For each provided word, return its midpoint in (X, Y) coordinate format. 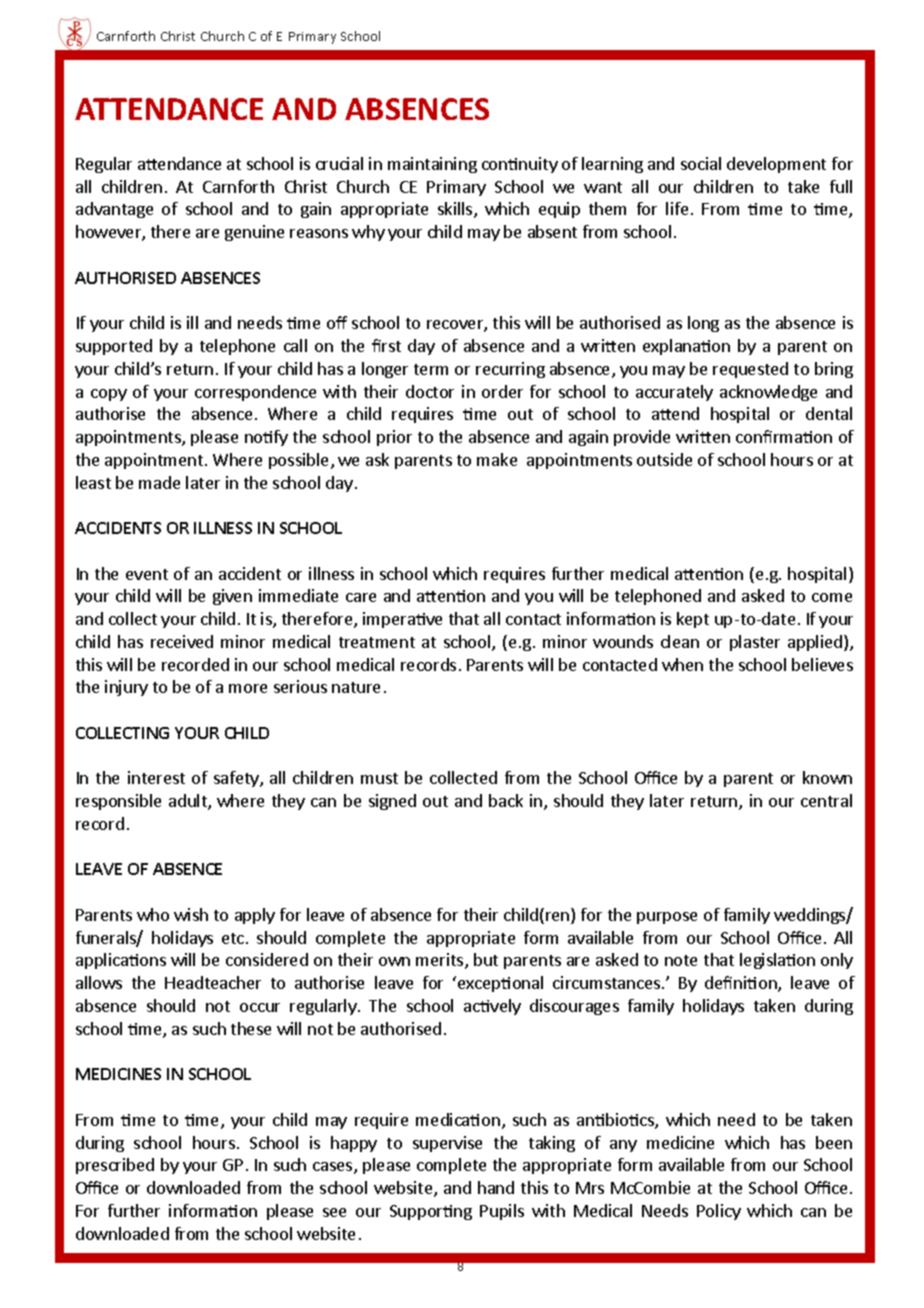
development (776, 165)
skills (456, 210)
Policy (719, 1212)
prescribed (115, 1166)
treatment (377, 642)
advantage (114, 210)
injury (126, 688)
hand (496, 1187)
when (682, 664)
